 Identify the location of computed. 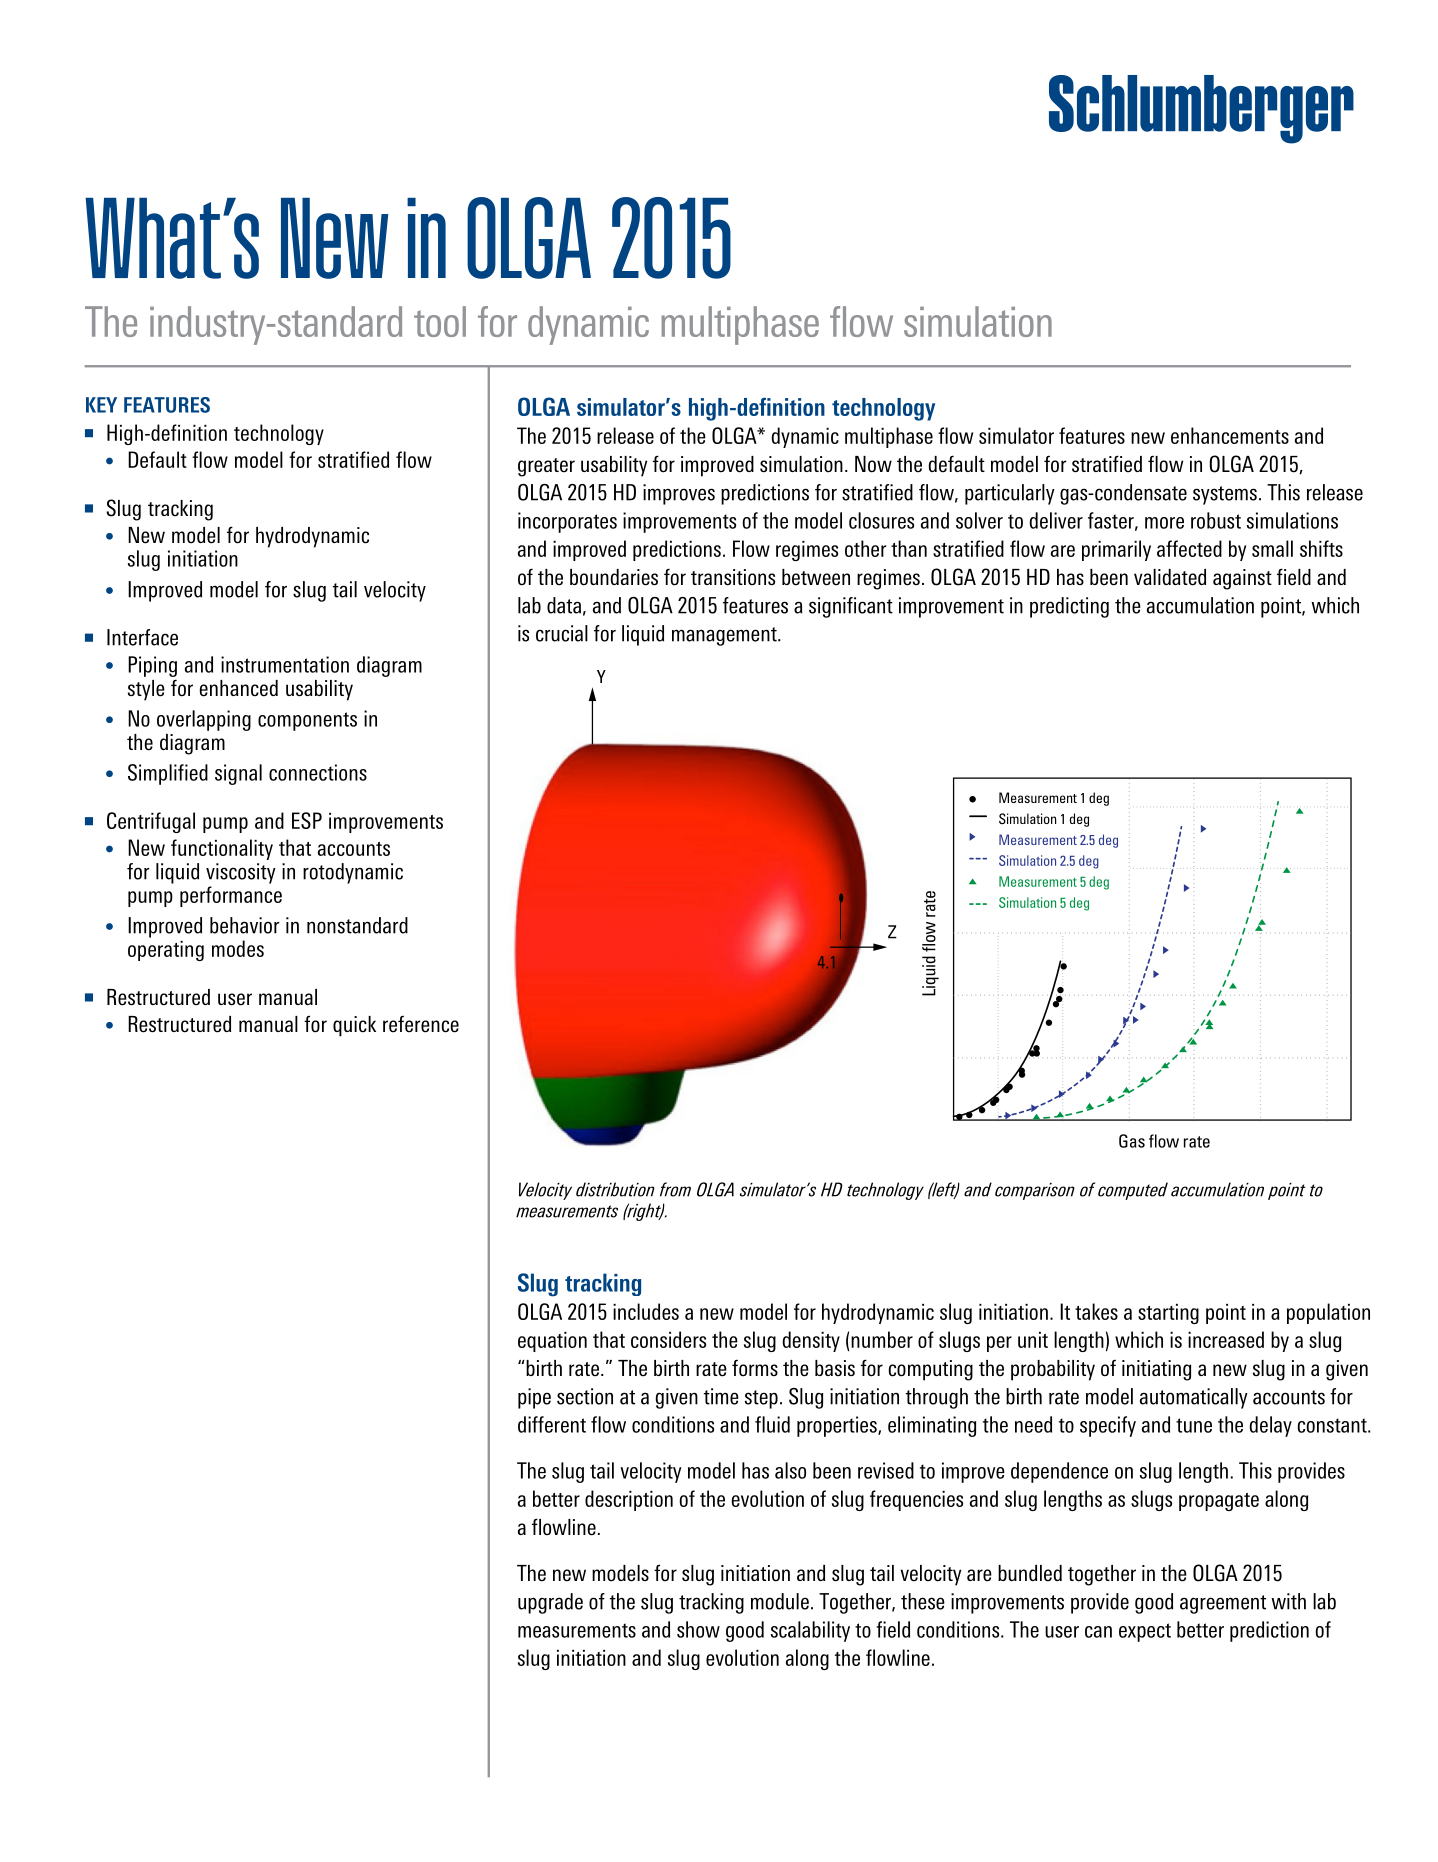
(1133, 1191).
